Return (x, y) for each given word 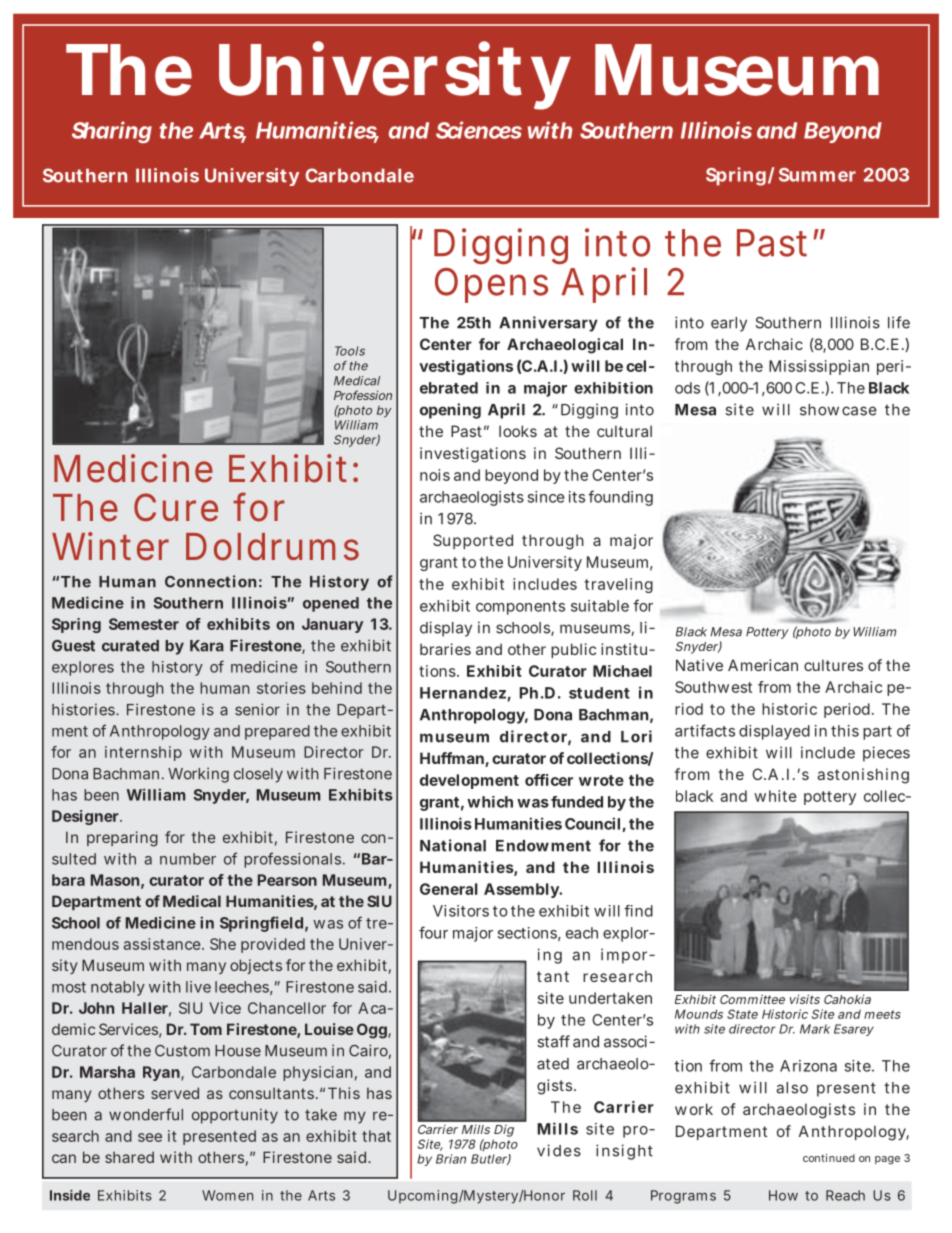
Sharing (112, 132)
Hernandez (463, 693)
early (729, 324)
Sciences (479, 130)
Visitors (461, 911)
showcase (838, 410)
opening (450, 411)
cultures (833, 665)
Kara (207, 646)
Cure (176, 507)
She (223, 944)
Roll (585, 1195)
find (638, 911)
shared (129, 1157)
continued (829, 1158)
